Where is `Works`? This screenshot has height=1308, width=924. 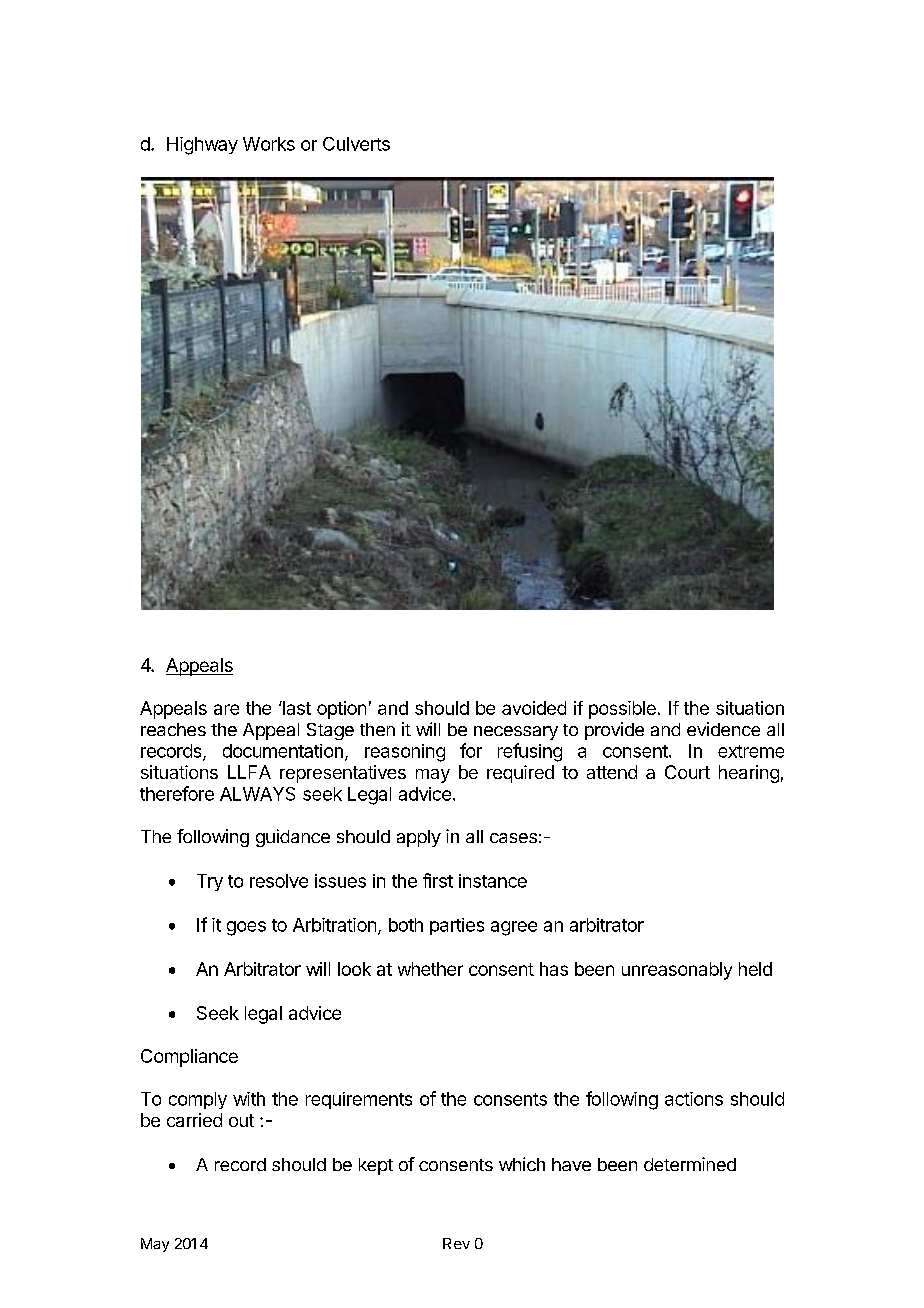
Works is located at coordinates (269, 144).
